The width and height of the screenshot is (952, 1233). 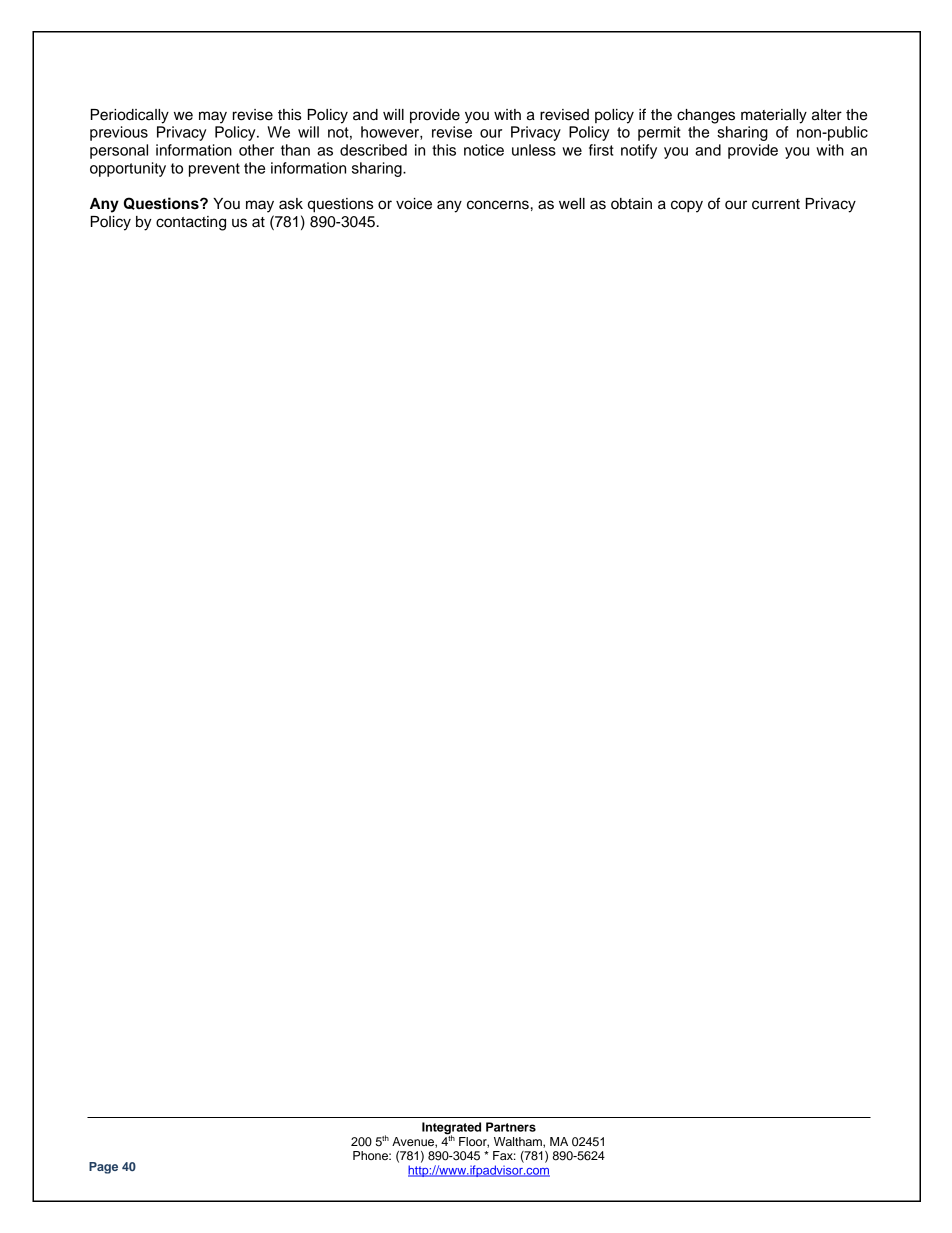 What do you see at coordinates (774, 116) in the screenshot?
I see `materially` at bounding box center [774, 116].
